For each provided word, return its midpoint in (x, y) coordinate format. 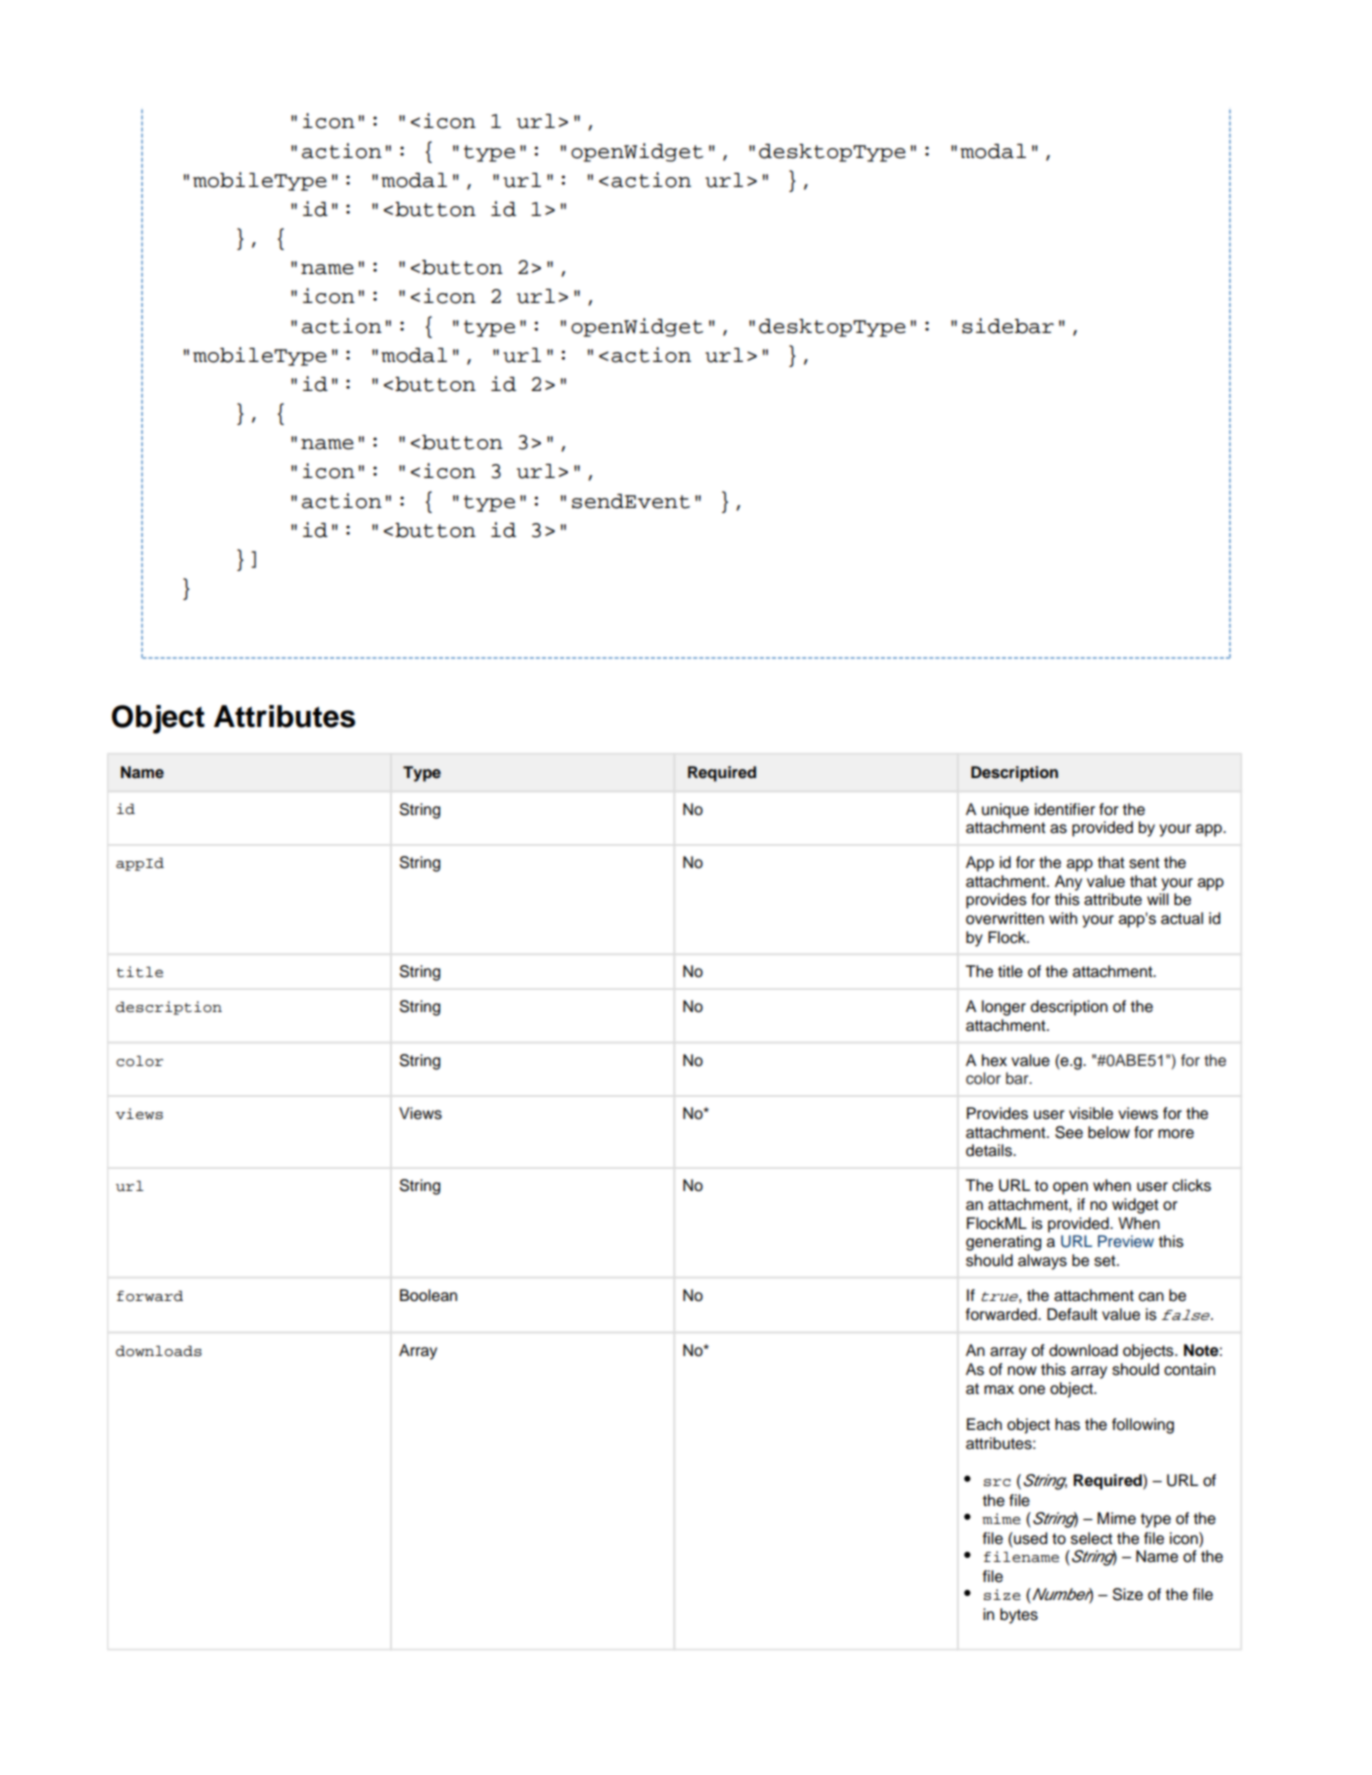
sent (1144, 863)
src (997, 1483)
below (1109, 1132)
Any (1068, 883)
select (1092, 1538)
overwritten (1005, 918)
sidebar (1008, 326)
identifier (1065, 809)
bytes (1019, 1616)
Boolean (428, 1295)
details (990, 1150)
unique (1005, 811)
